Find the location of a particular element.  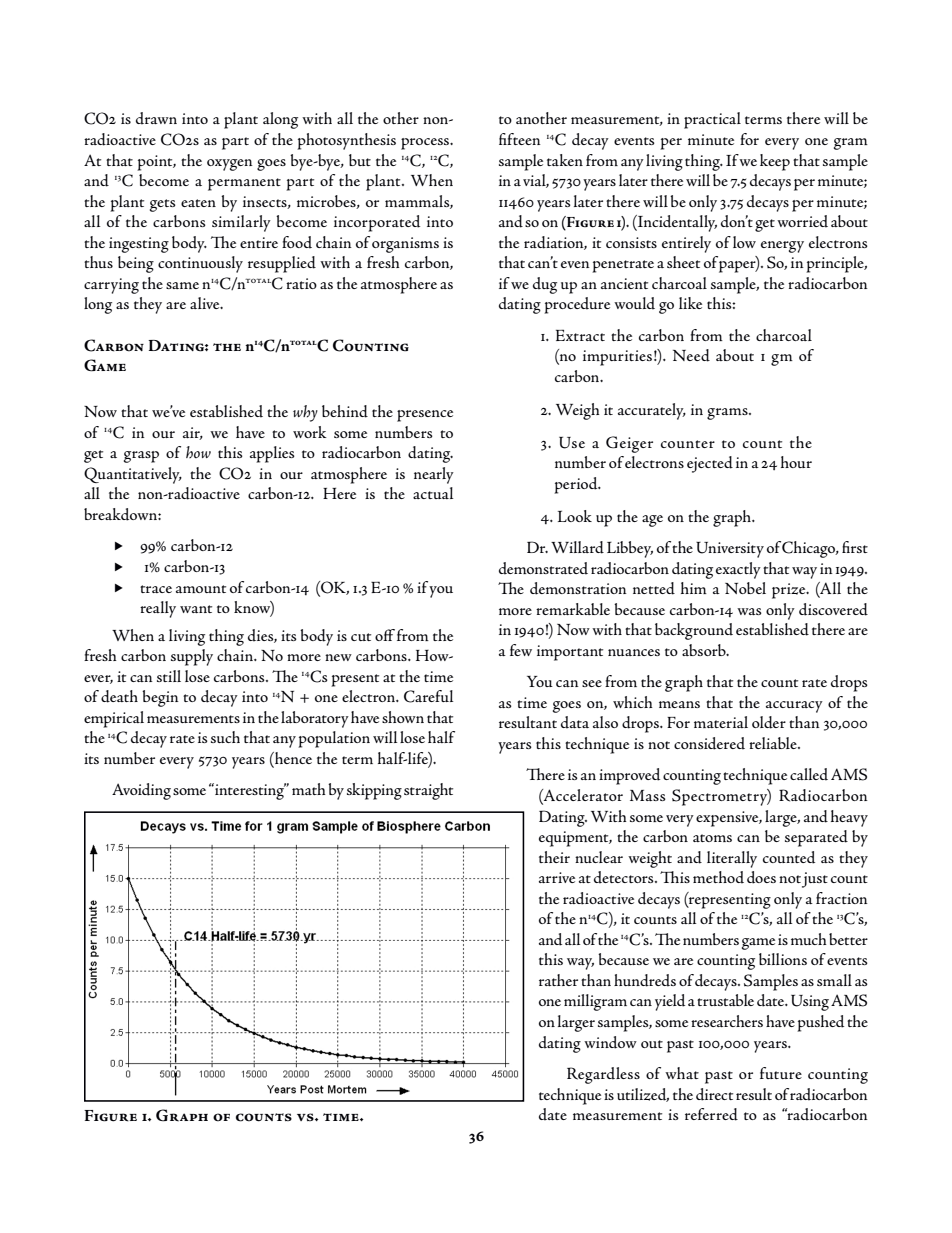

begin is located at coordinates (160, 698).
